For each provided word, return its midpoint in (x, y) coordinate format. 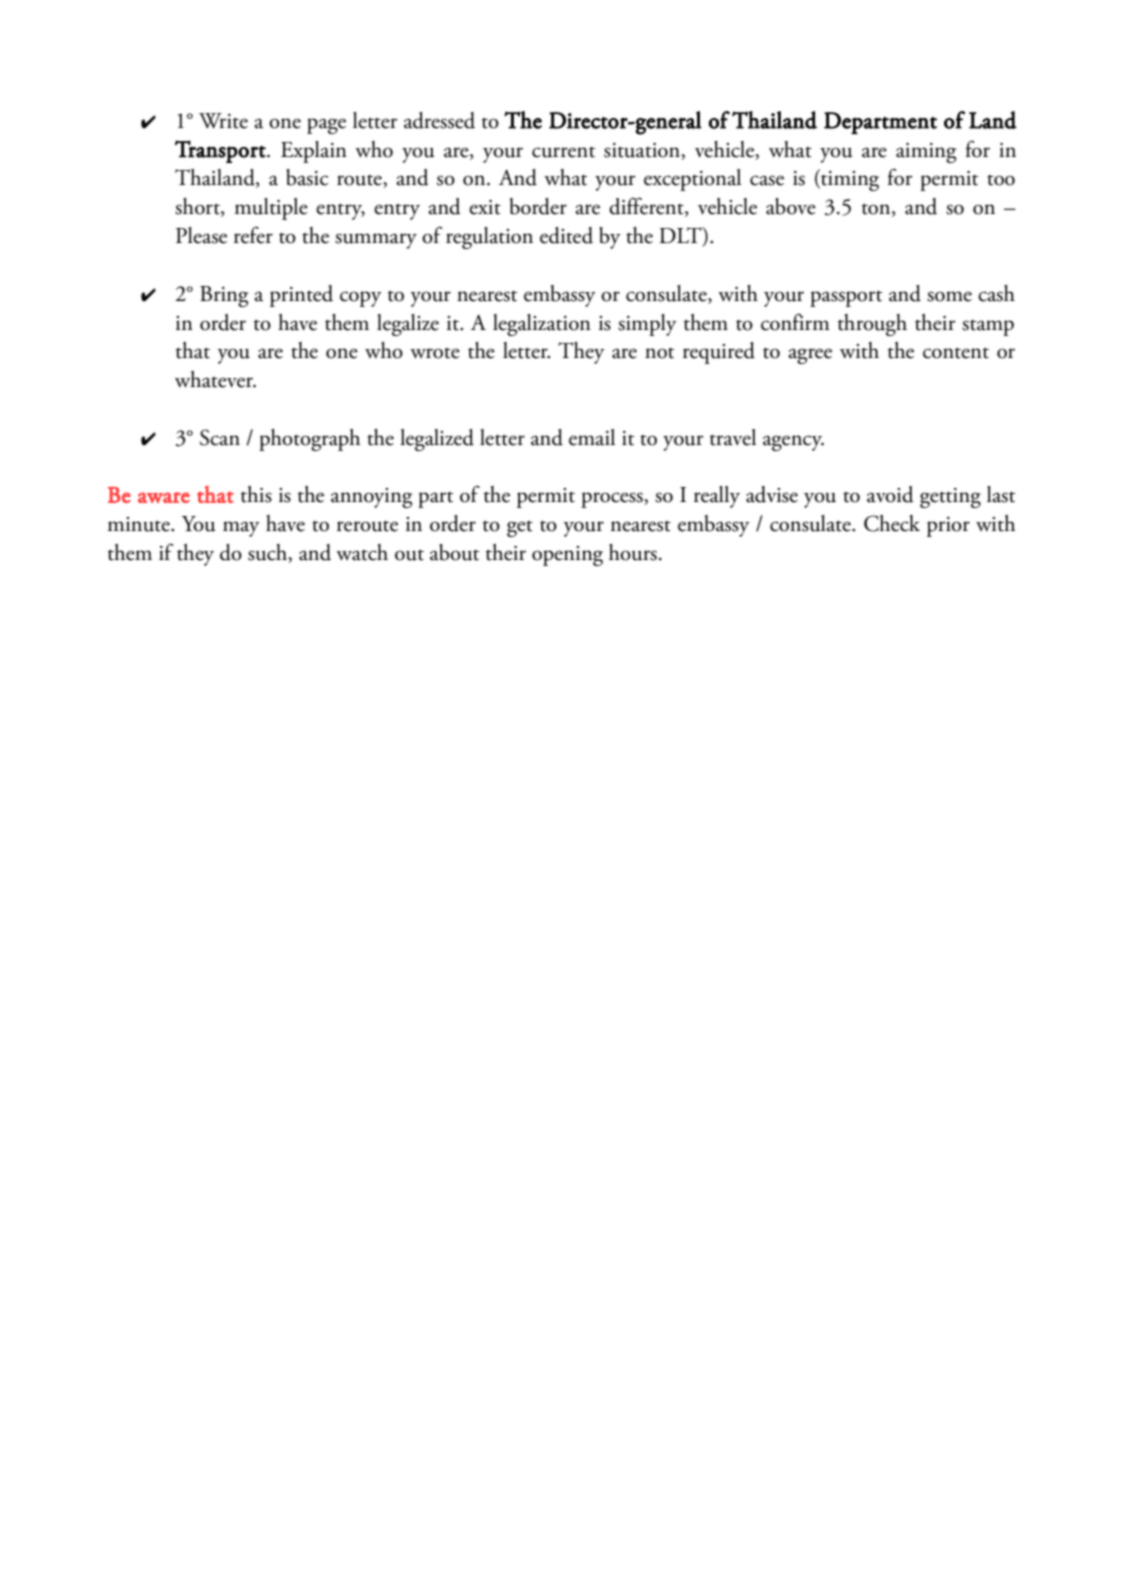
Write (223, 121)
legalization (542, 325)
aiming (926, 153)
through (872, 325)
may (241, 529)
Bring (224, 296)
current (563, 152)
